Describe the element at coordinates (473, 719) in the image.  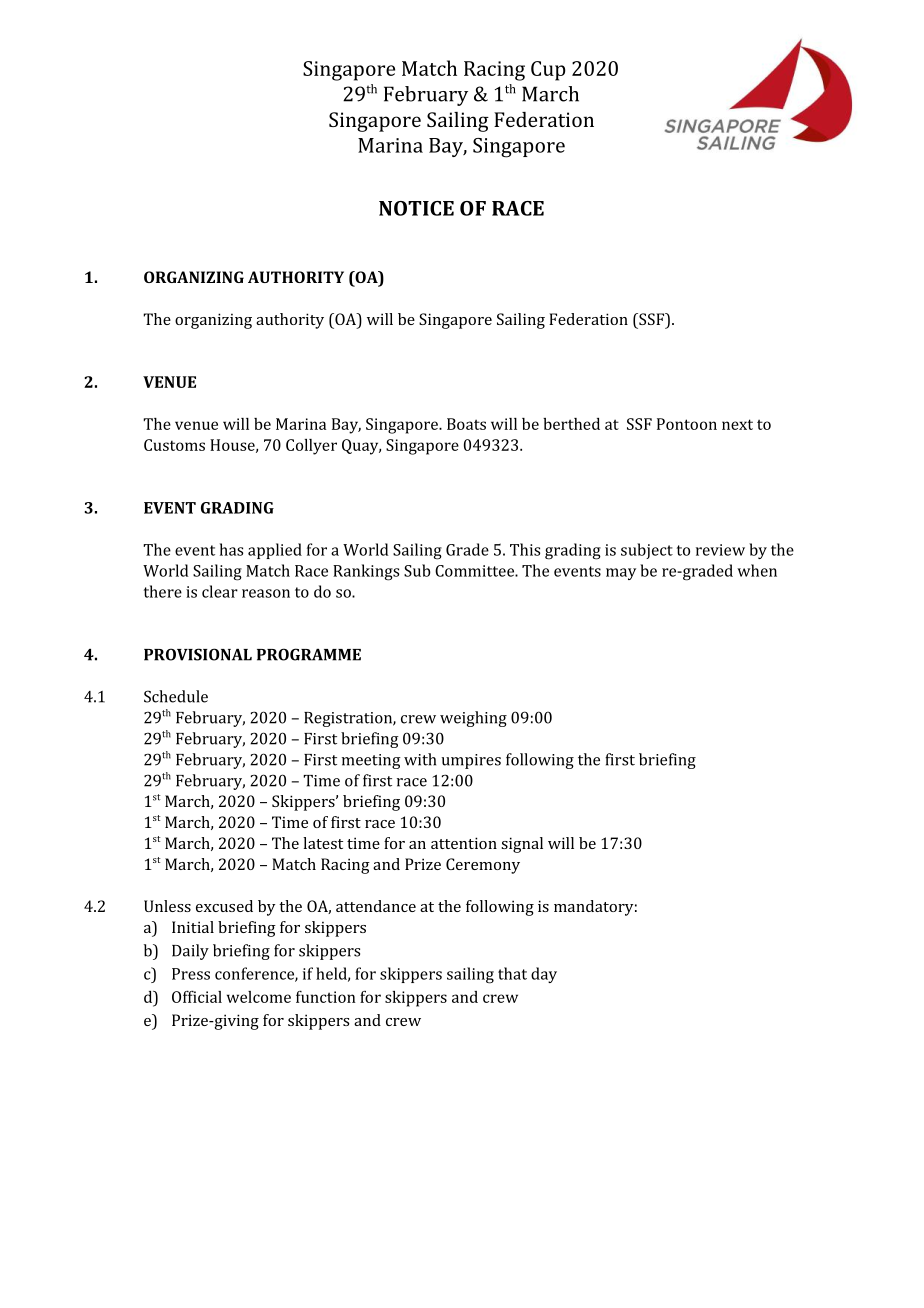
I see `weighing` at that location.
